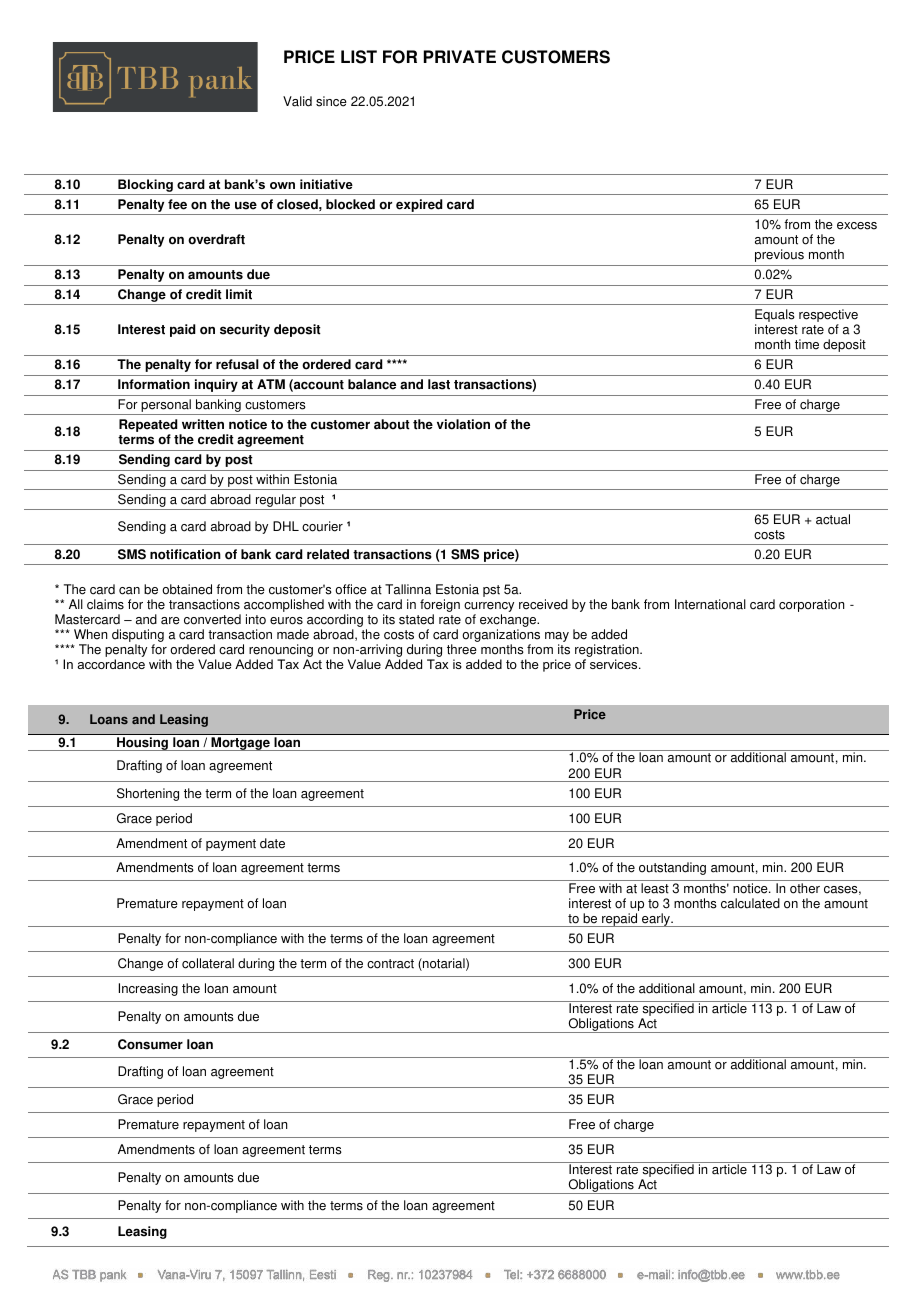 The width and height of the image is (924, 1308). I want to click on are, so click(170, 621).
